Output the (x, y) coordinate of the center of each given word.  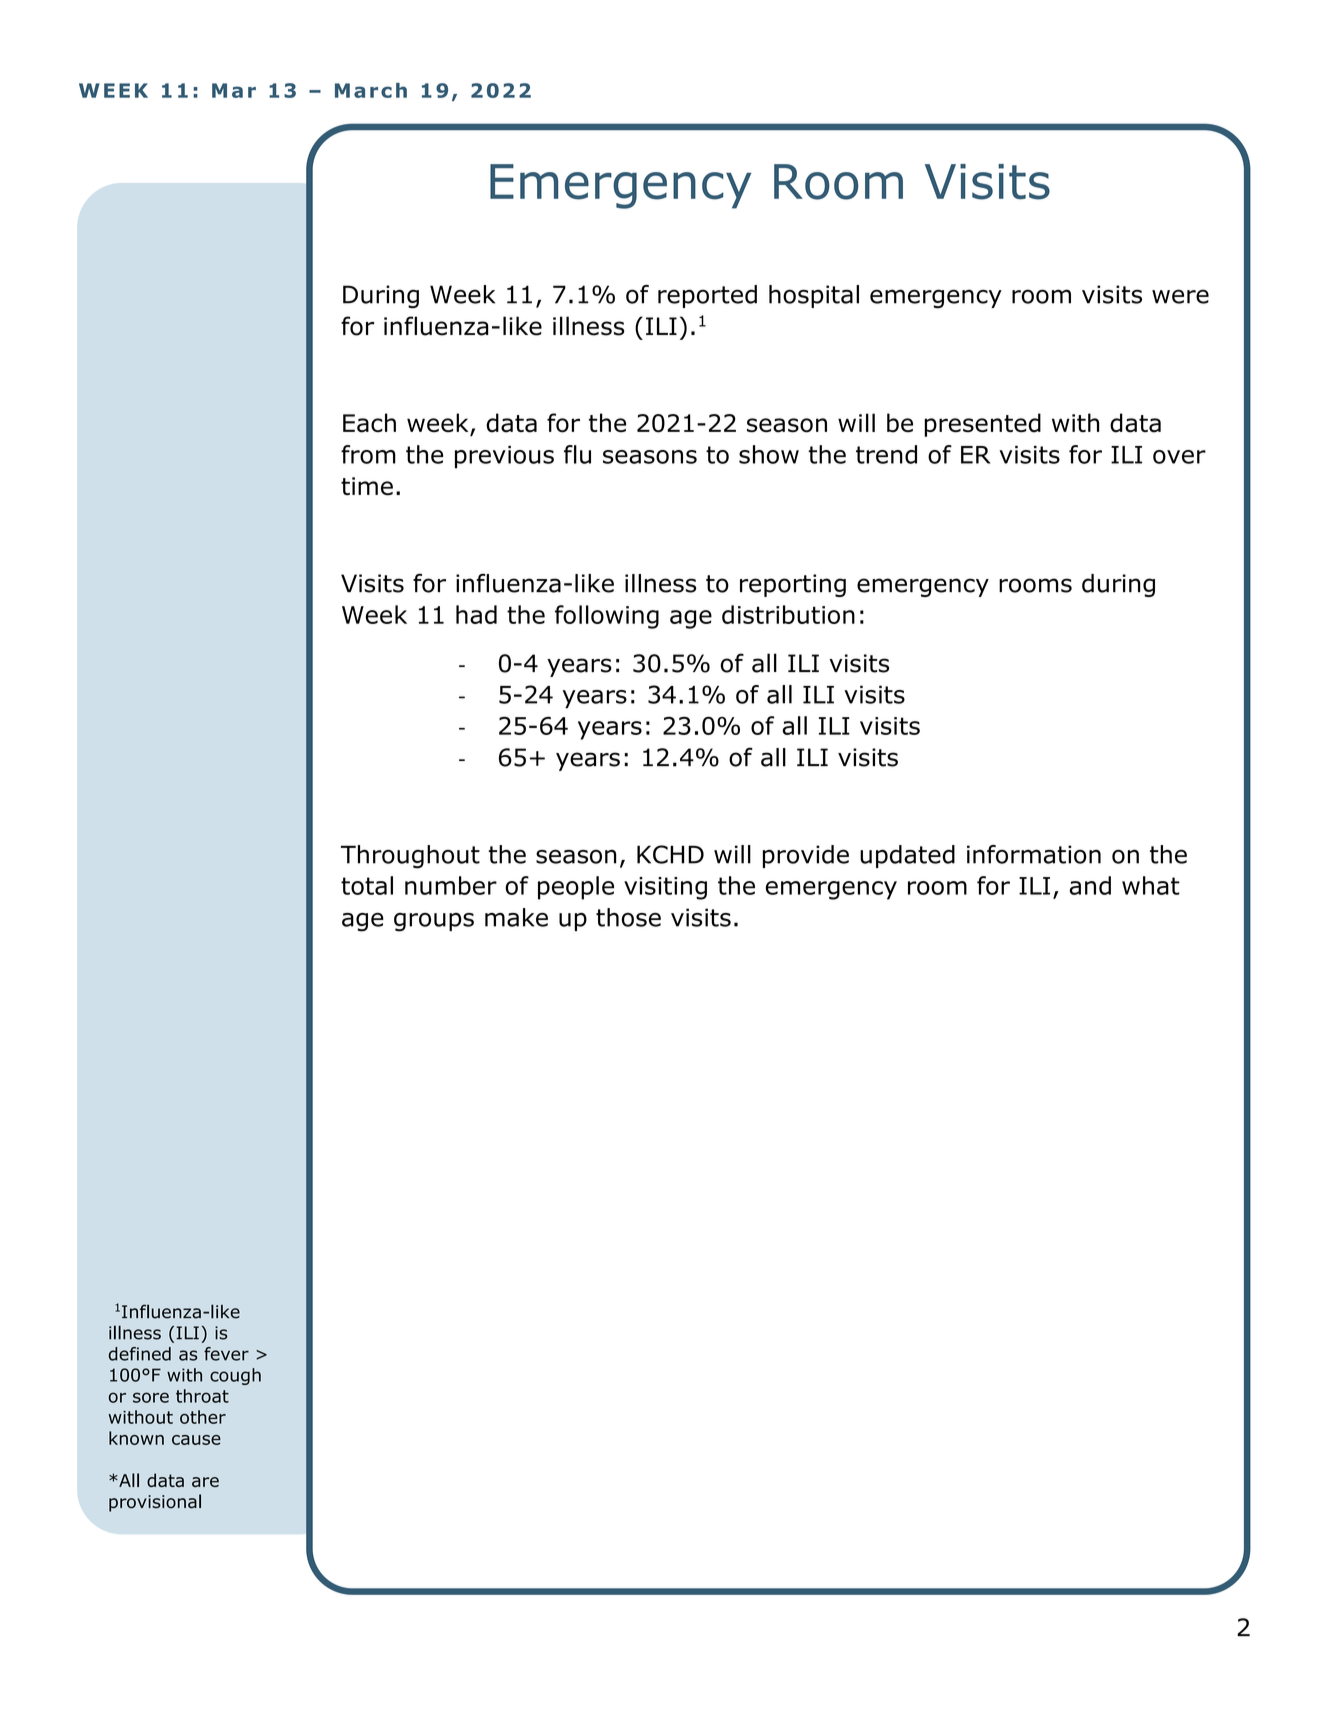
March (371, 90)
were (1180, 296)
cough (235, 1376)
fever (226, 1354)
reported (707, 296)
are (205, 1482)
